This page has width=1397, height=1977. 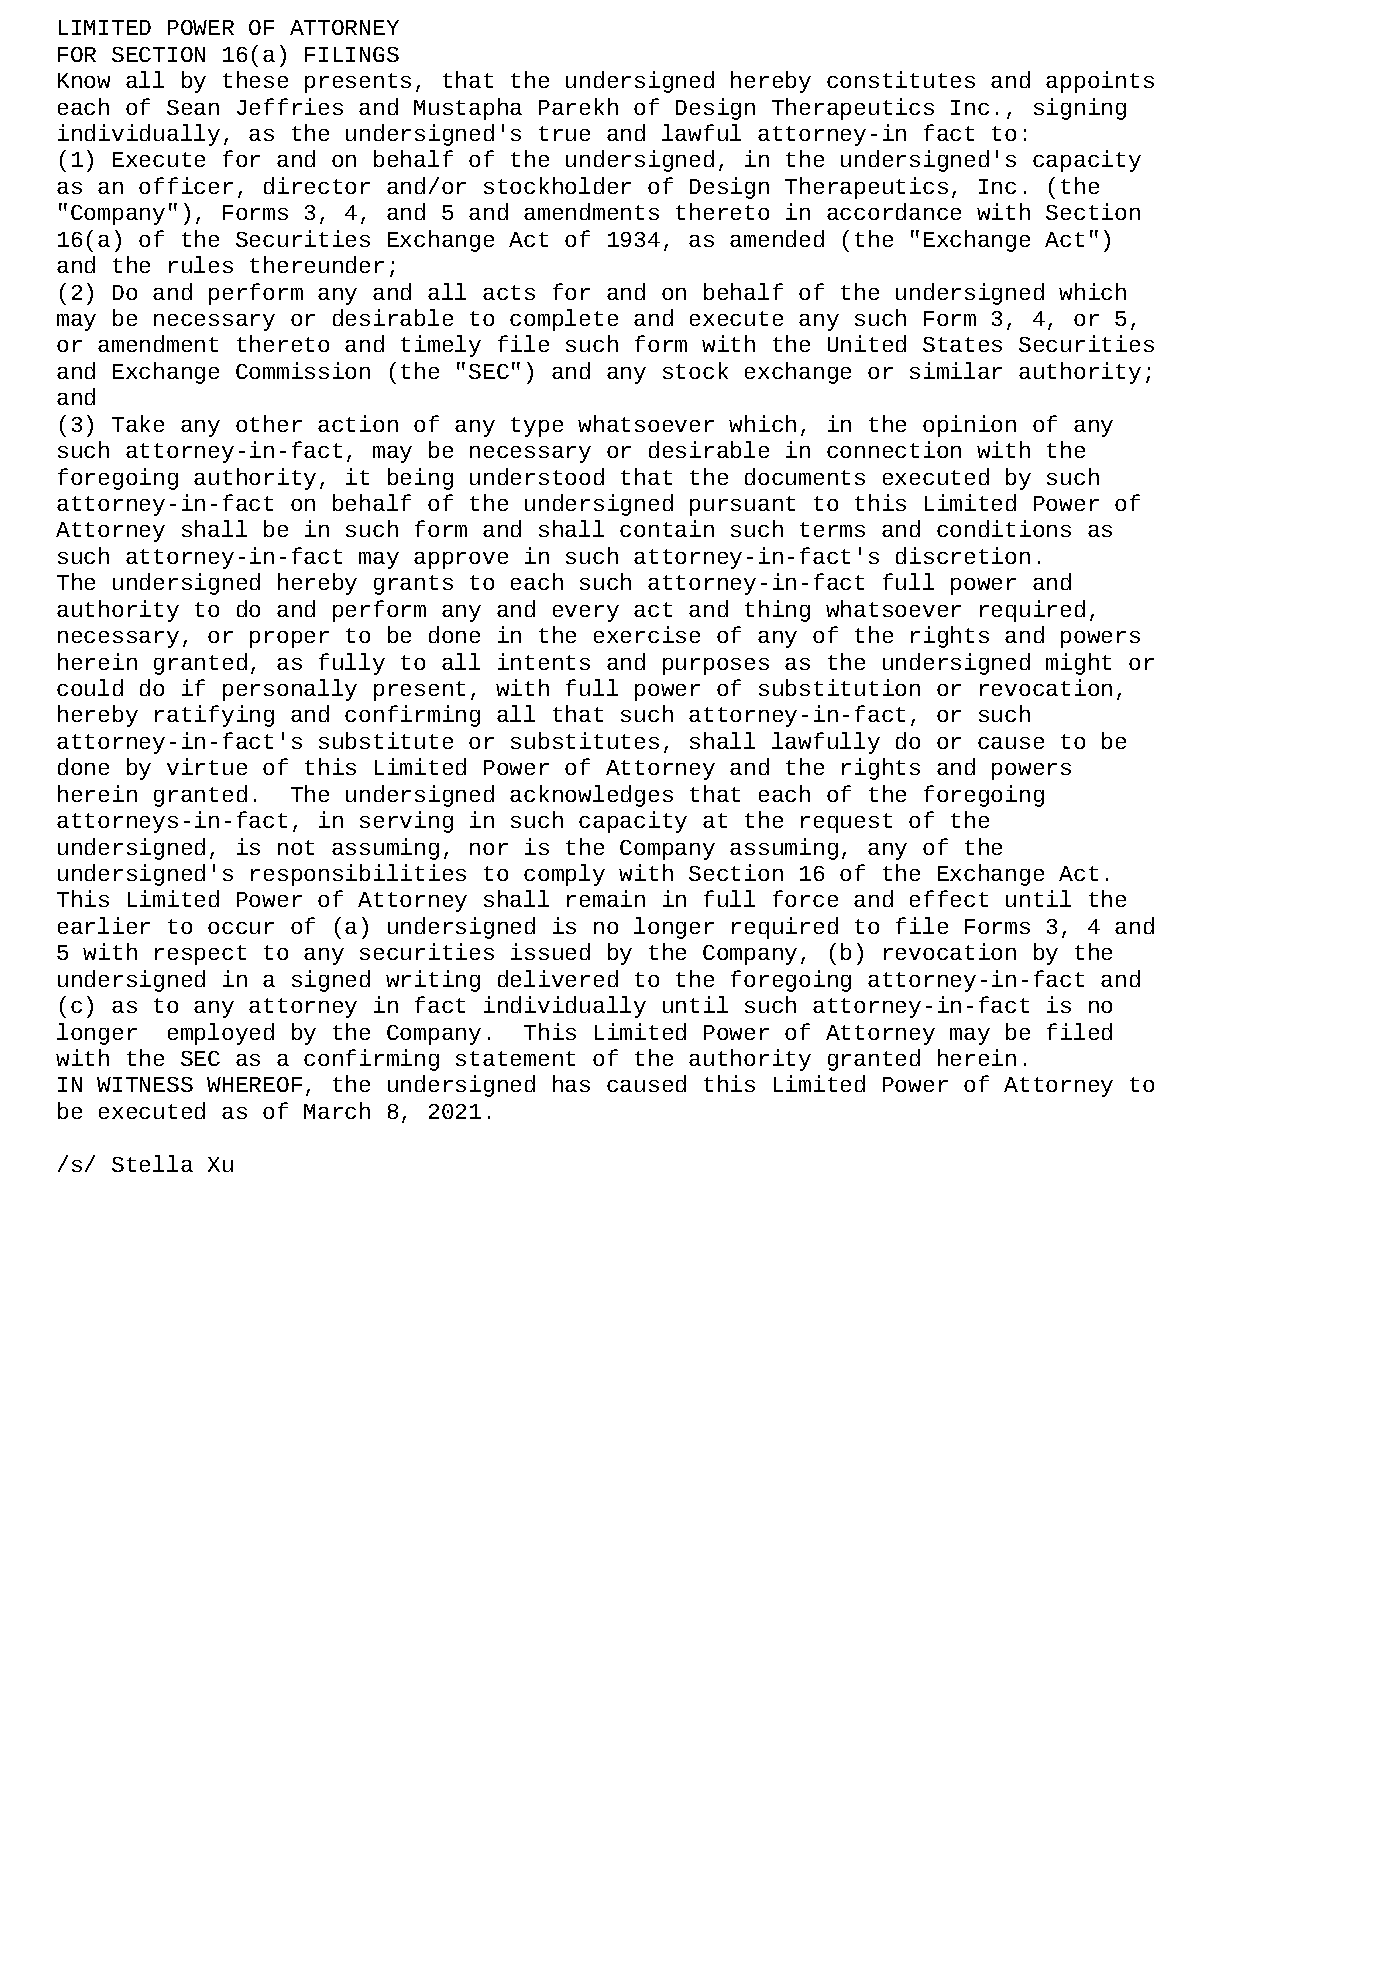 What do you see at coordinates (193, 107) in the page?
I see `Sean` at bounding box center [193, 107].
